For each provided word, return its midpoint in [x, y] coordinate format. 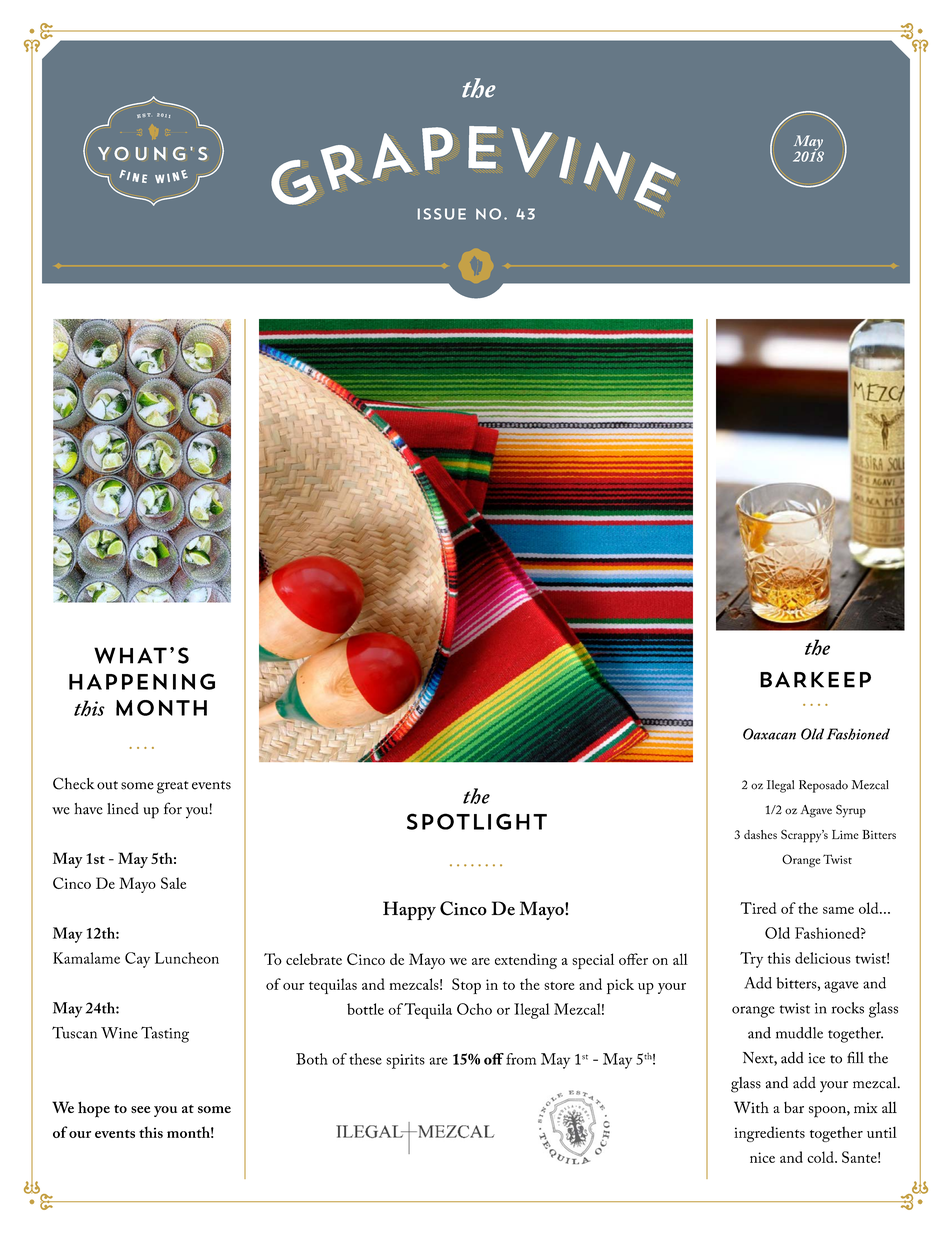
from [521, 1059]
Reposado [823, 786]
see [141, 1109]
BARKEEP [815, 680]
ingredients [769, 1134]
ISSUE [442, 214]
